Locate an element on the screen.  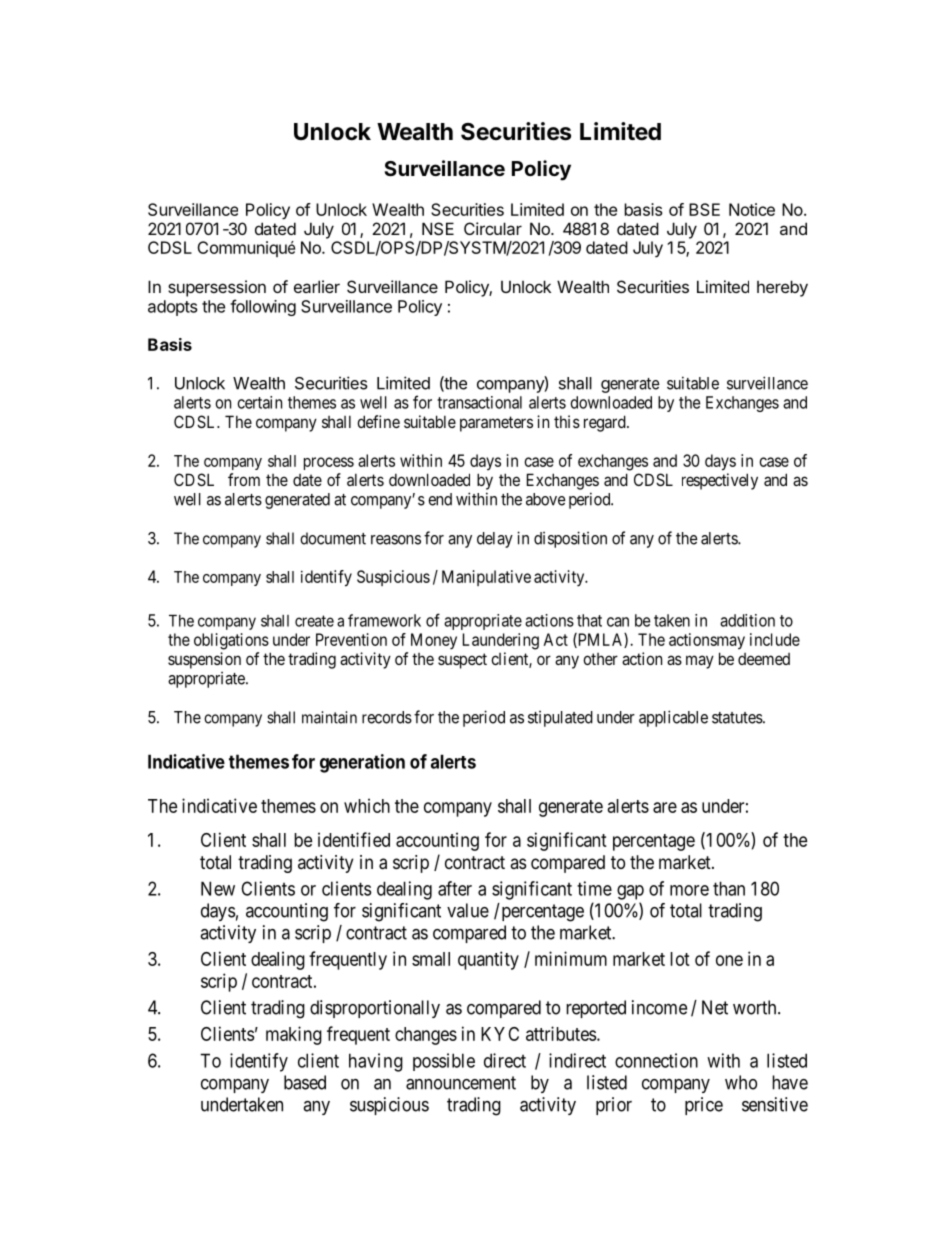
earlier is located at coordinates (317, 286).
